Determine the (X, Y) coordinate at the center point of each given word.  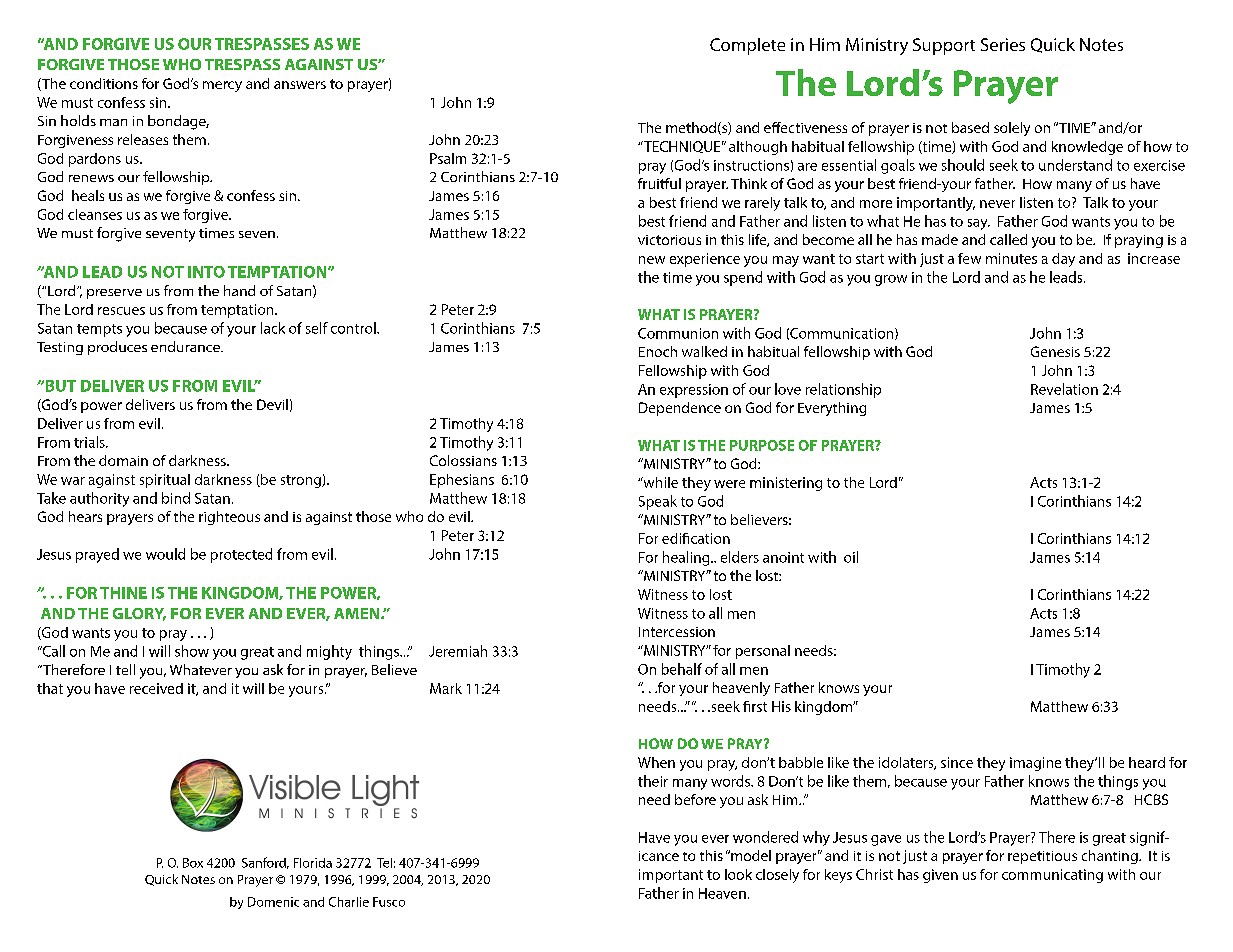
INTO (206, 272)
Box (193, 863)
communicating (1052, 876)
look (738, 874)
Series (1003, 44)
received (156, 688)
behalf (682, 669)
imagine (1035, 764)
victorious (669, 240)
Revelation (1064, 389)
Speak (658, 502)
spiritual (165, 481)
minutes (1011, 258)
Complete (747, 46)
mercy (222, 86)
